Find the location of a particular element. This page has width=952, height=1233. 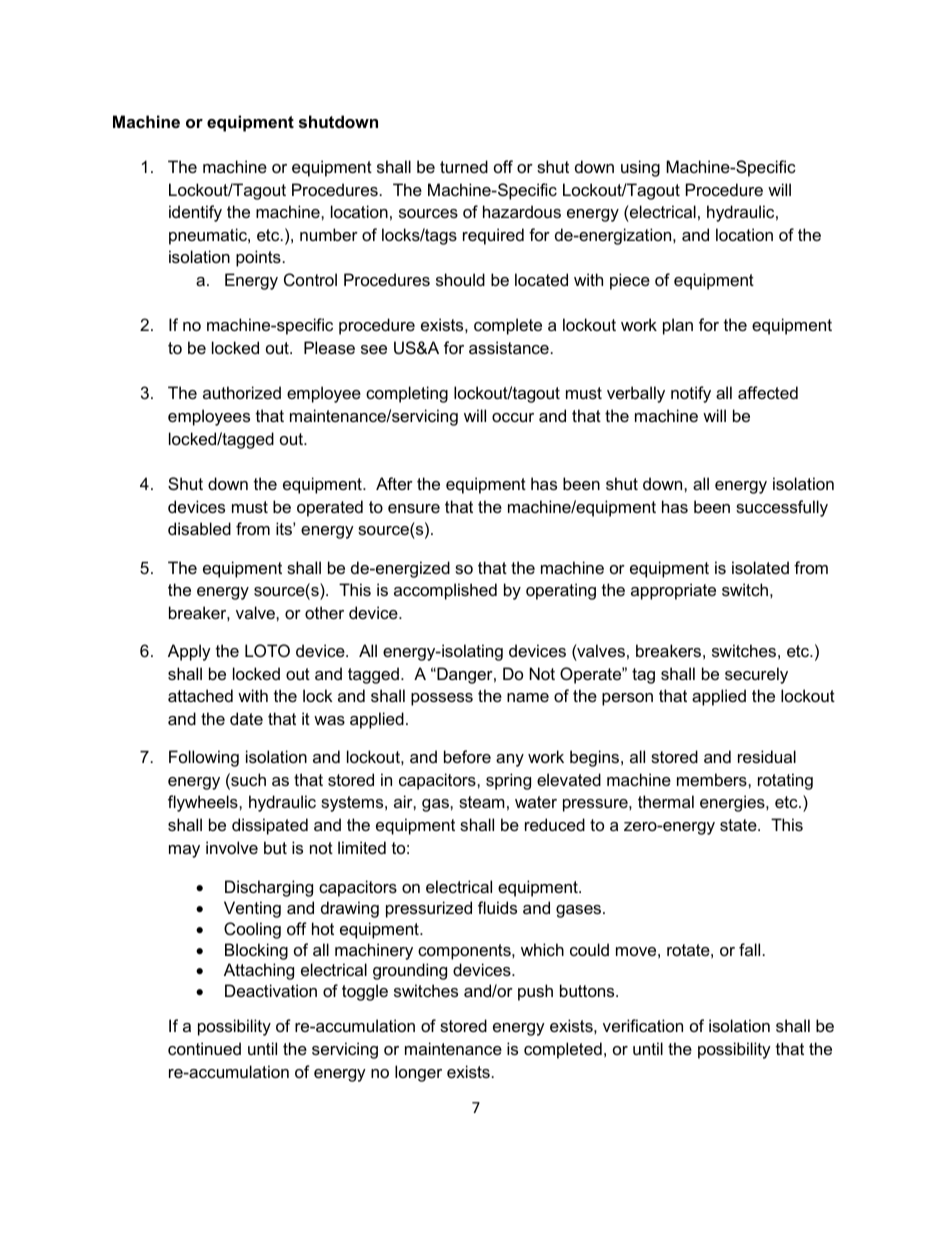

appropriate is located at coordinates (673, 591).
